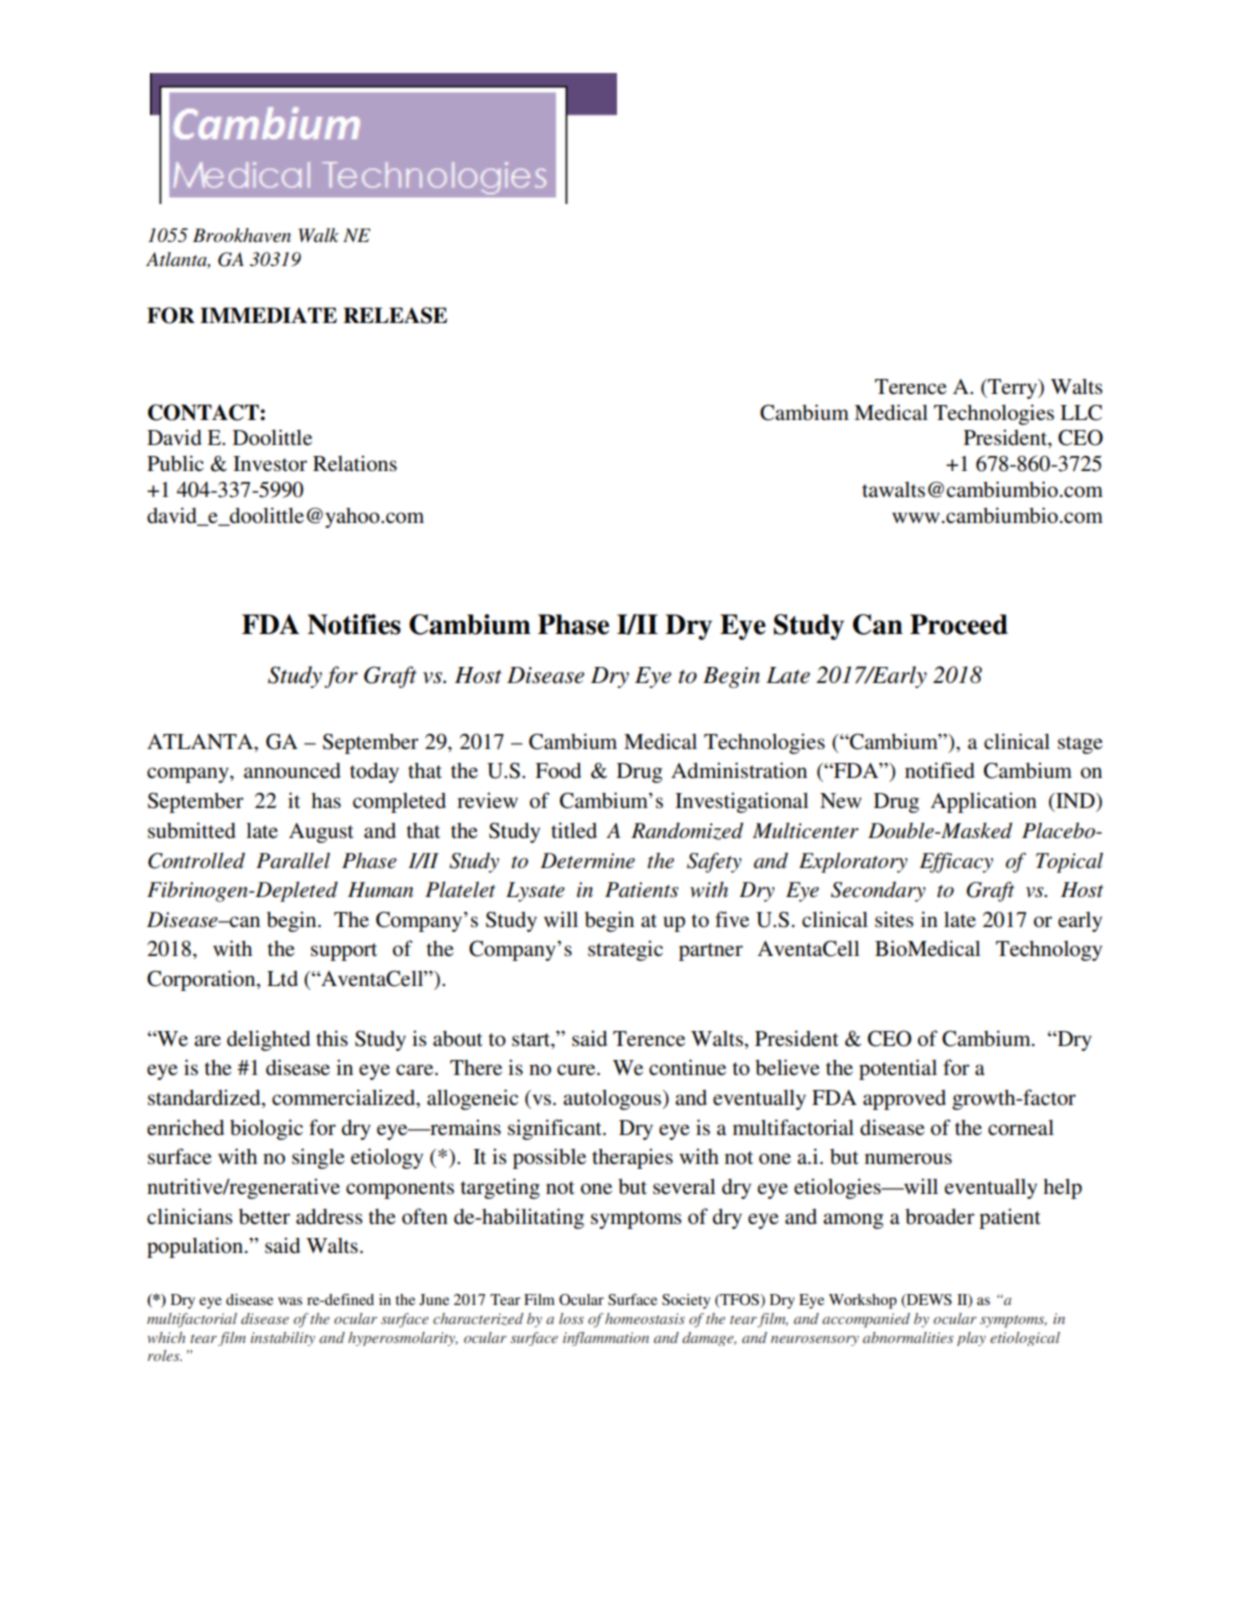 Image resolution: width=1250 pixels, height=1617 pixels. What do you see at coordinates (282, 1339) in the screenshot?
I see `instability` at bounding box center [282, 1339].
